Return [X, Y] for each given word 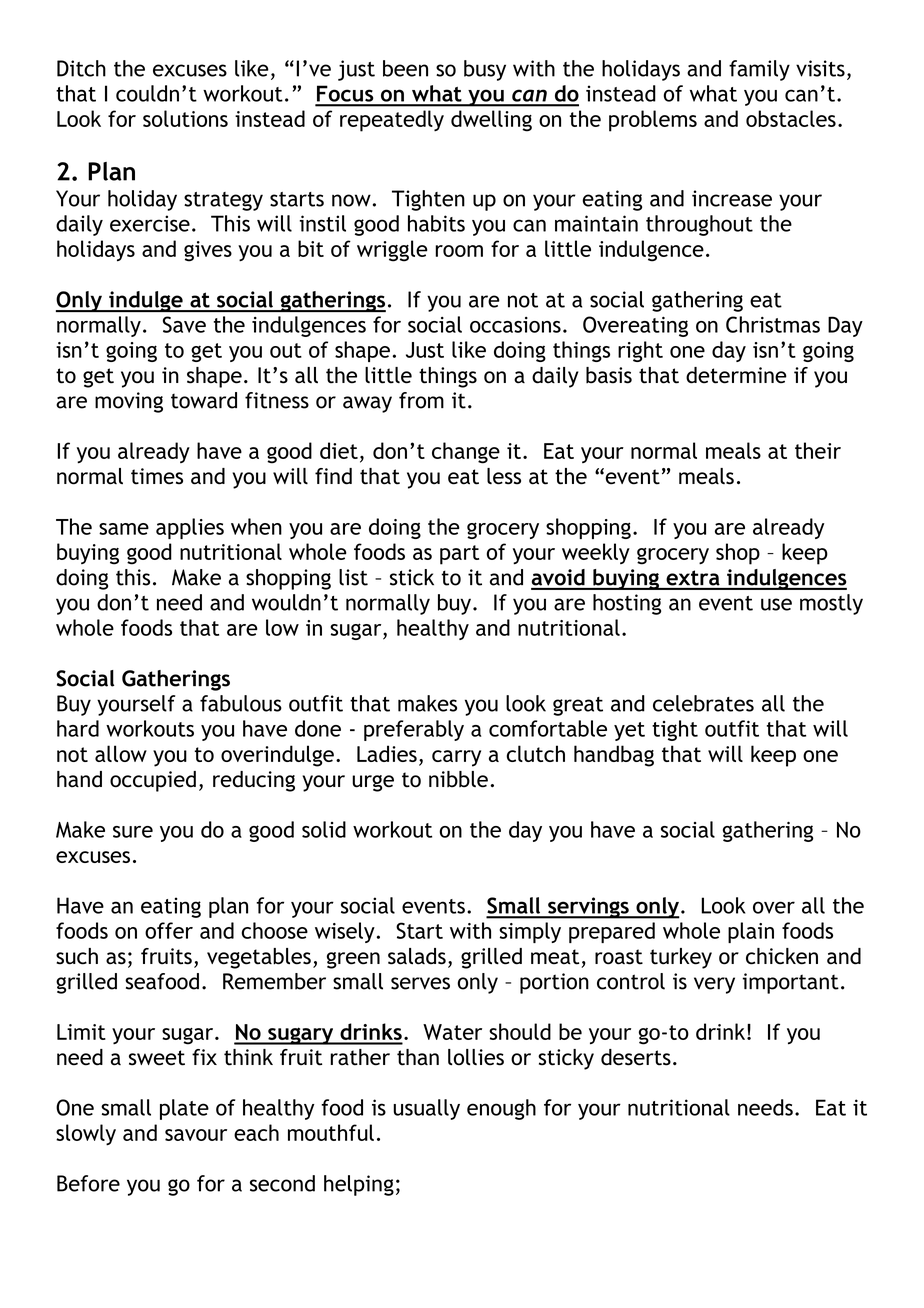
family [759, 70]
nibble [458, 779]
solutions [185, 118]
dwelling [491, 121]
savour [196, 1135]
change [466, 453]
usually [426, 1109]
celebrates [703, 703]
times [157, 476]
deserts [636, 1057]
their [818, 450]
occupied [153, 781]
